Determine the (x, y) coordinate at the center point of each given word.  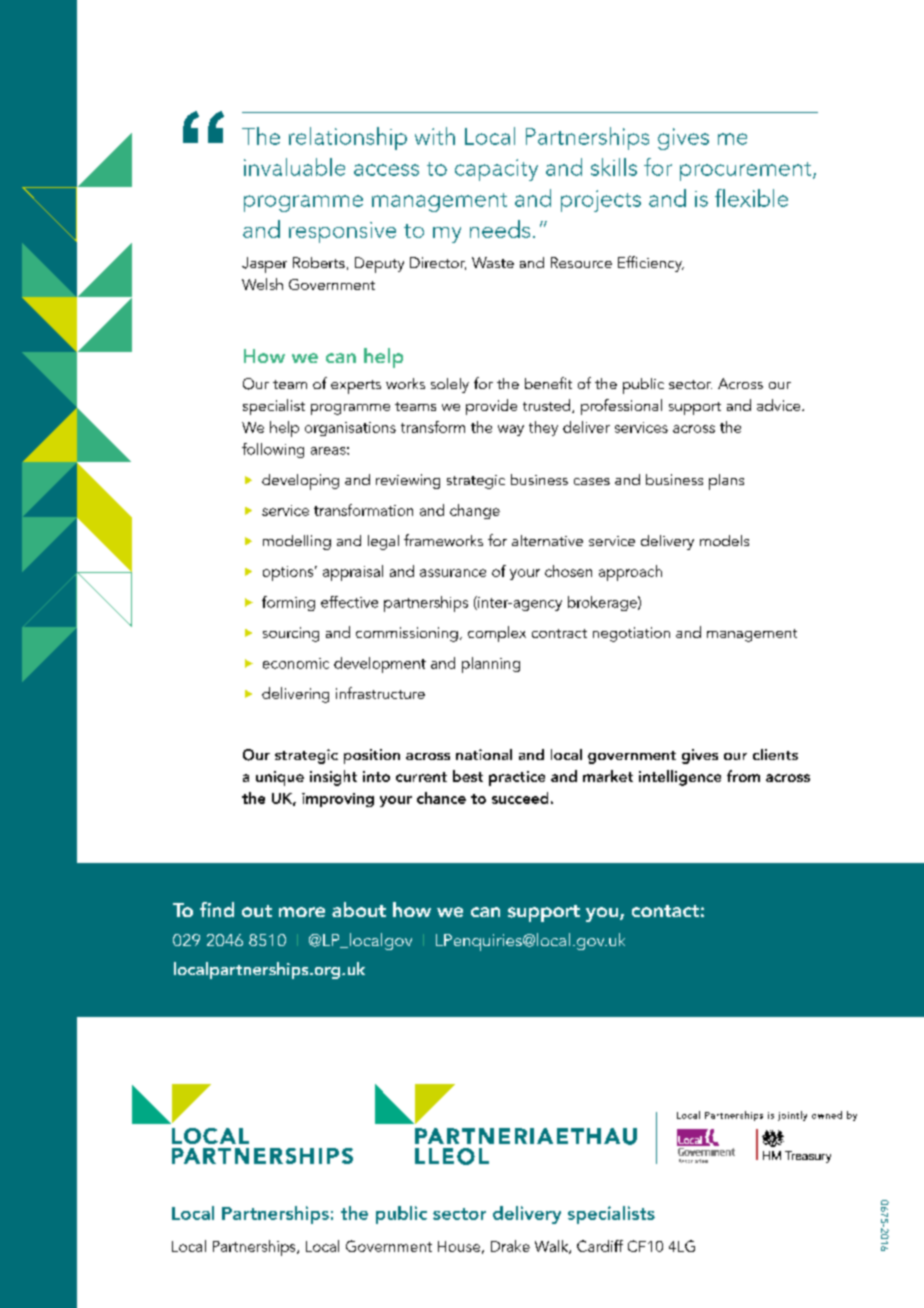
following (273, 450)
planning (491, 665)
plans (726, 482)
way (511, 430)
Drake (510, 1246)
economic (296, 663)
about (359, 909)
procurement (747, 171)
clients (775, 754)
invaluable (294, 167)
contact (665, 911)
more (302, 912)
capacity (496, 170)
